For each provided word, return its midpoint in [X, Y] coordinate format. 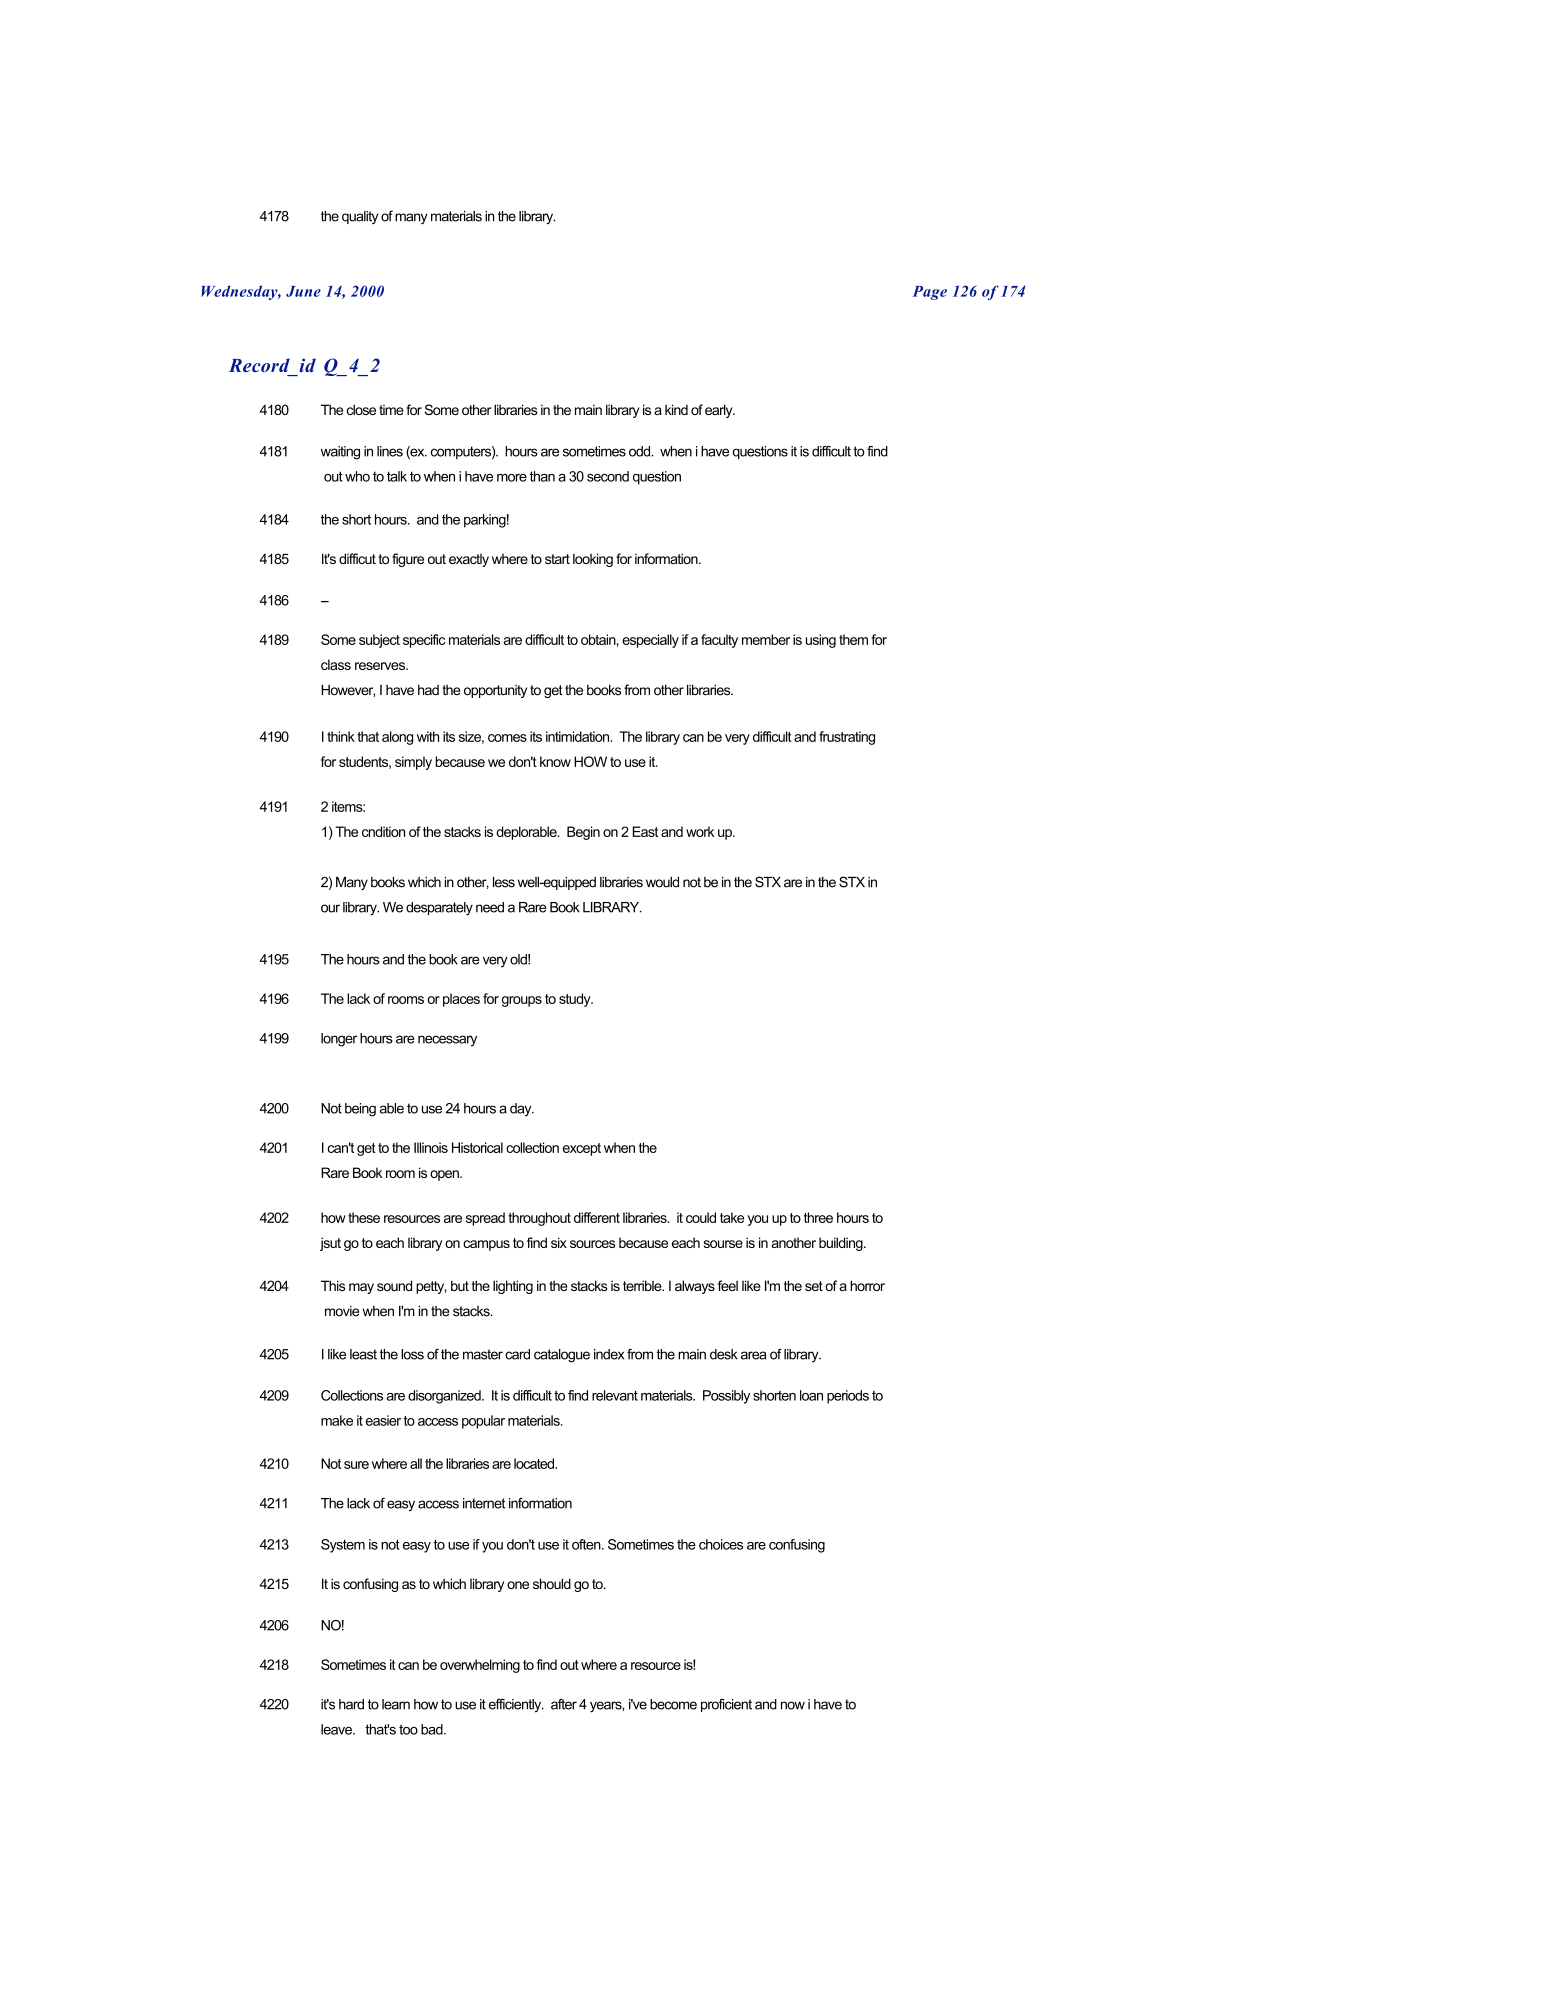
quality [360, 217]
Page [930, 293]
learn [396, 1704]
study [576, 1000]
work [700, 831]
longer [339, 1040]
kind [676, 409]
